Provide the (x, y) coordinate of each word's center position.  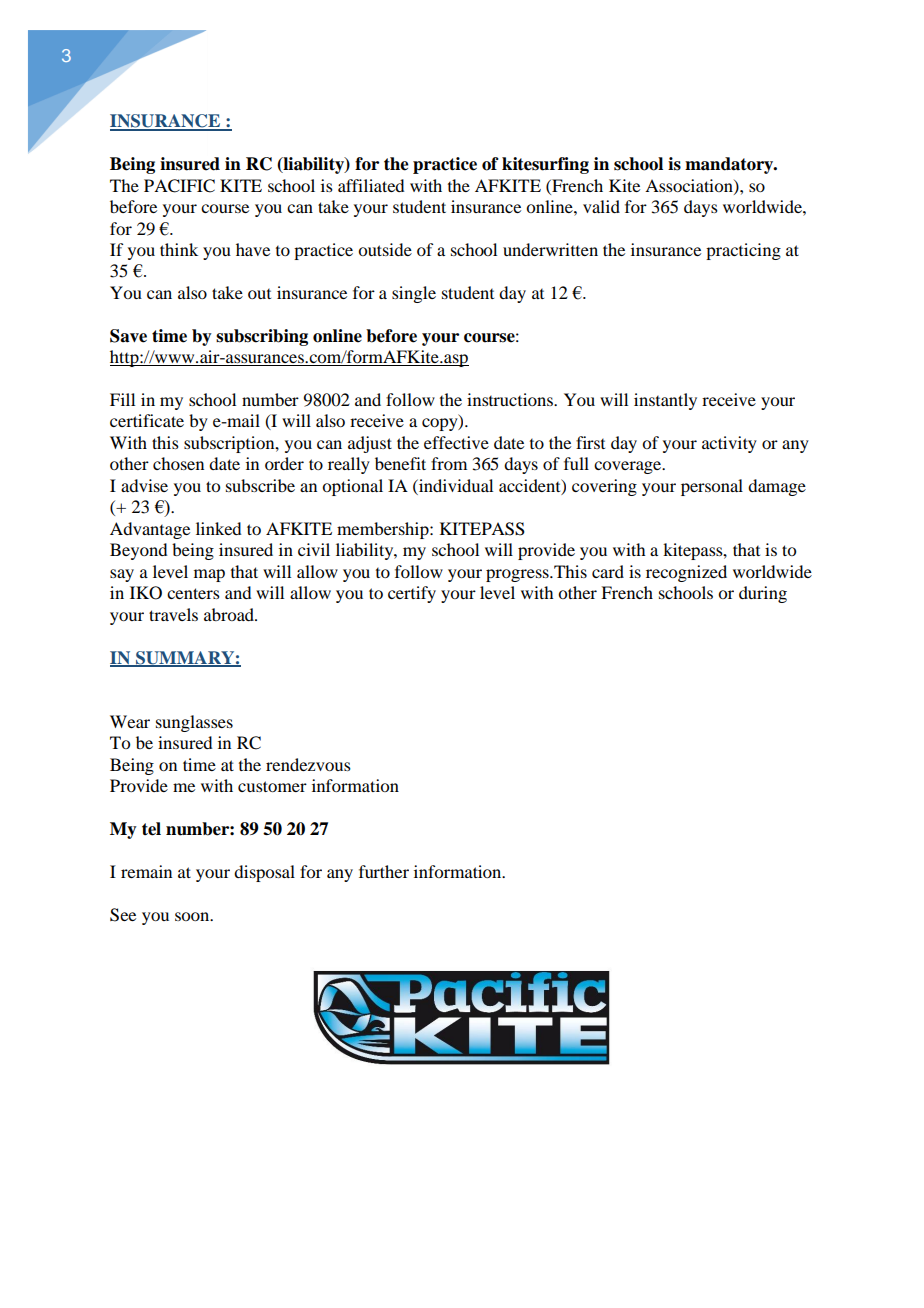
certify (412, 594)
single (414, 294)
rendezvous (308, 764)
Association (690, 186)
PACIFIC (179, 186)
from (449, 463)
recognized (686, 573)
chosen (178, 463)
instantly (665, 401)
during (763, 594)
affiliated (371, 185)
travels (173, 614)
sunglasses (194, 723)
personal (712, 487)
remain (146, 871)
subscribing (262, 337)
